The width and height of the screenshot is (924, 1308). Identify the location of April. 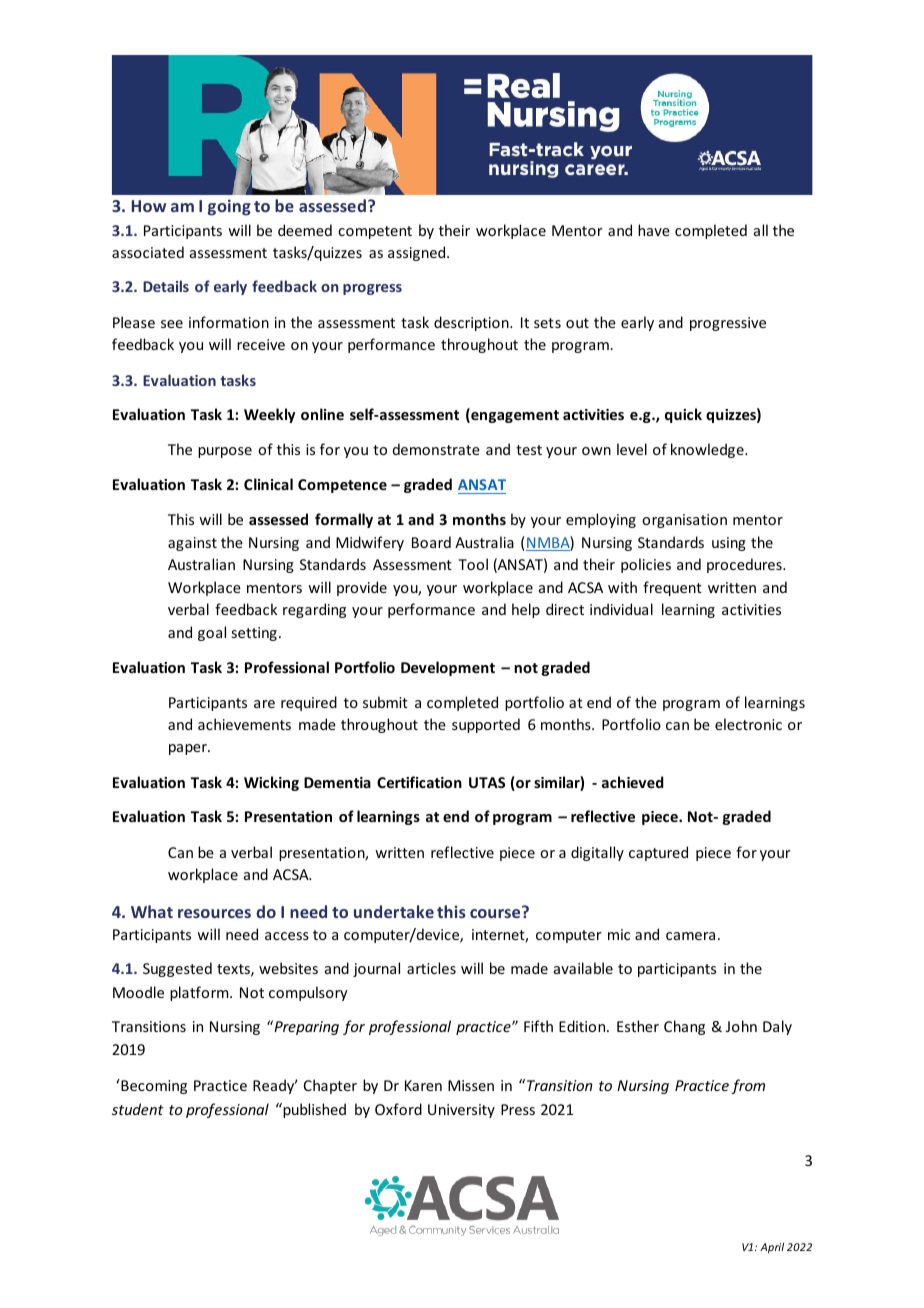
(772, 1248).
